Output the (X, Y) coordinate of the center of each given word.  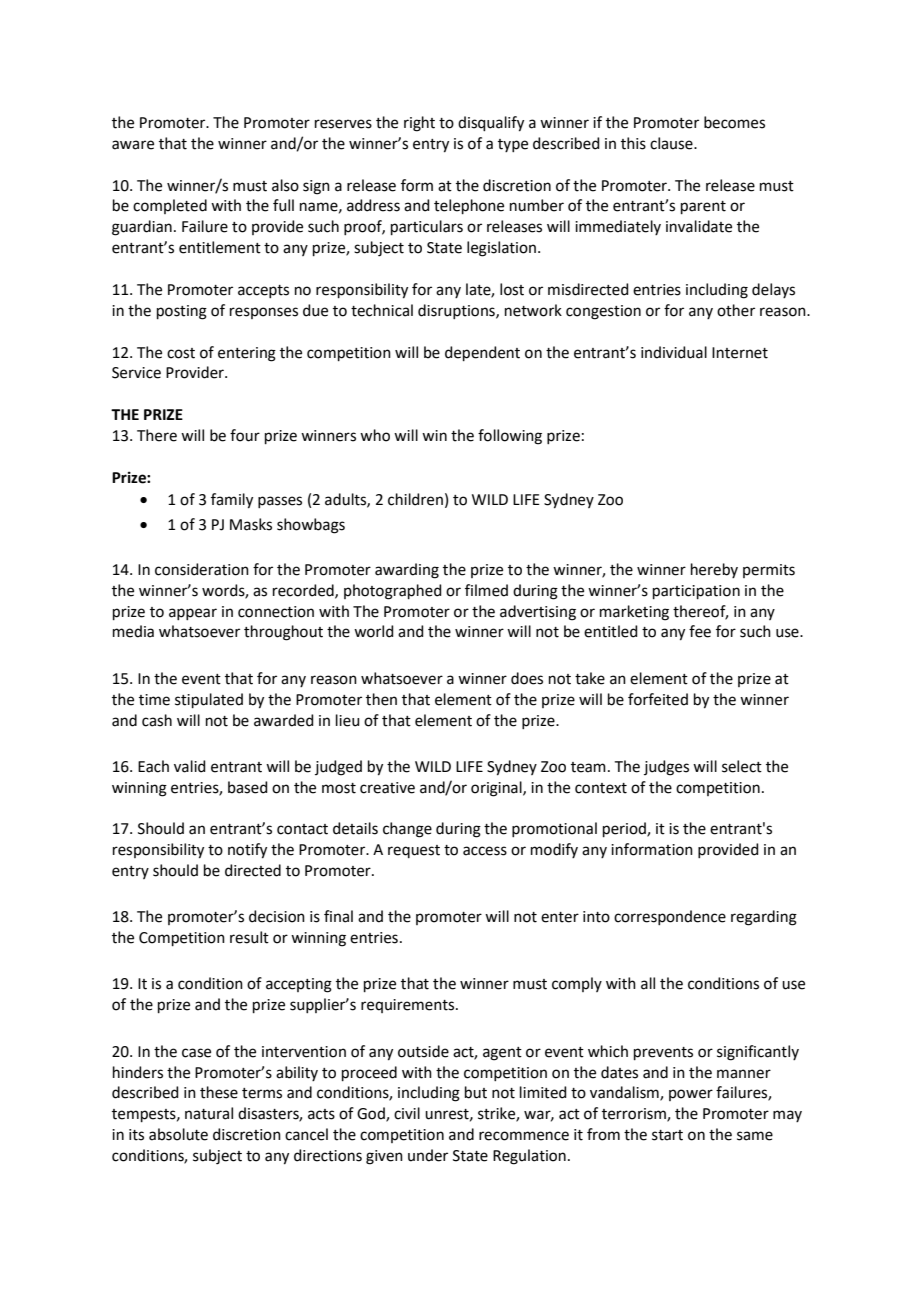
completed (170, 206)
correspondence (670, 917)
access (485, 851)
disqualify (491, 124)
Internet (740, 353)
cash (157, 720)
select (742, 766)
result (249, 937)
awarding (407, 571)
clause (672, 143)
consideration (202, 569)
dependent (482, 353)
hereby (714, 570)
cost (181, 353)
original (497, 789)
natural (209, 1113)
